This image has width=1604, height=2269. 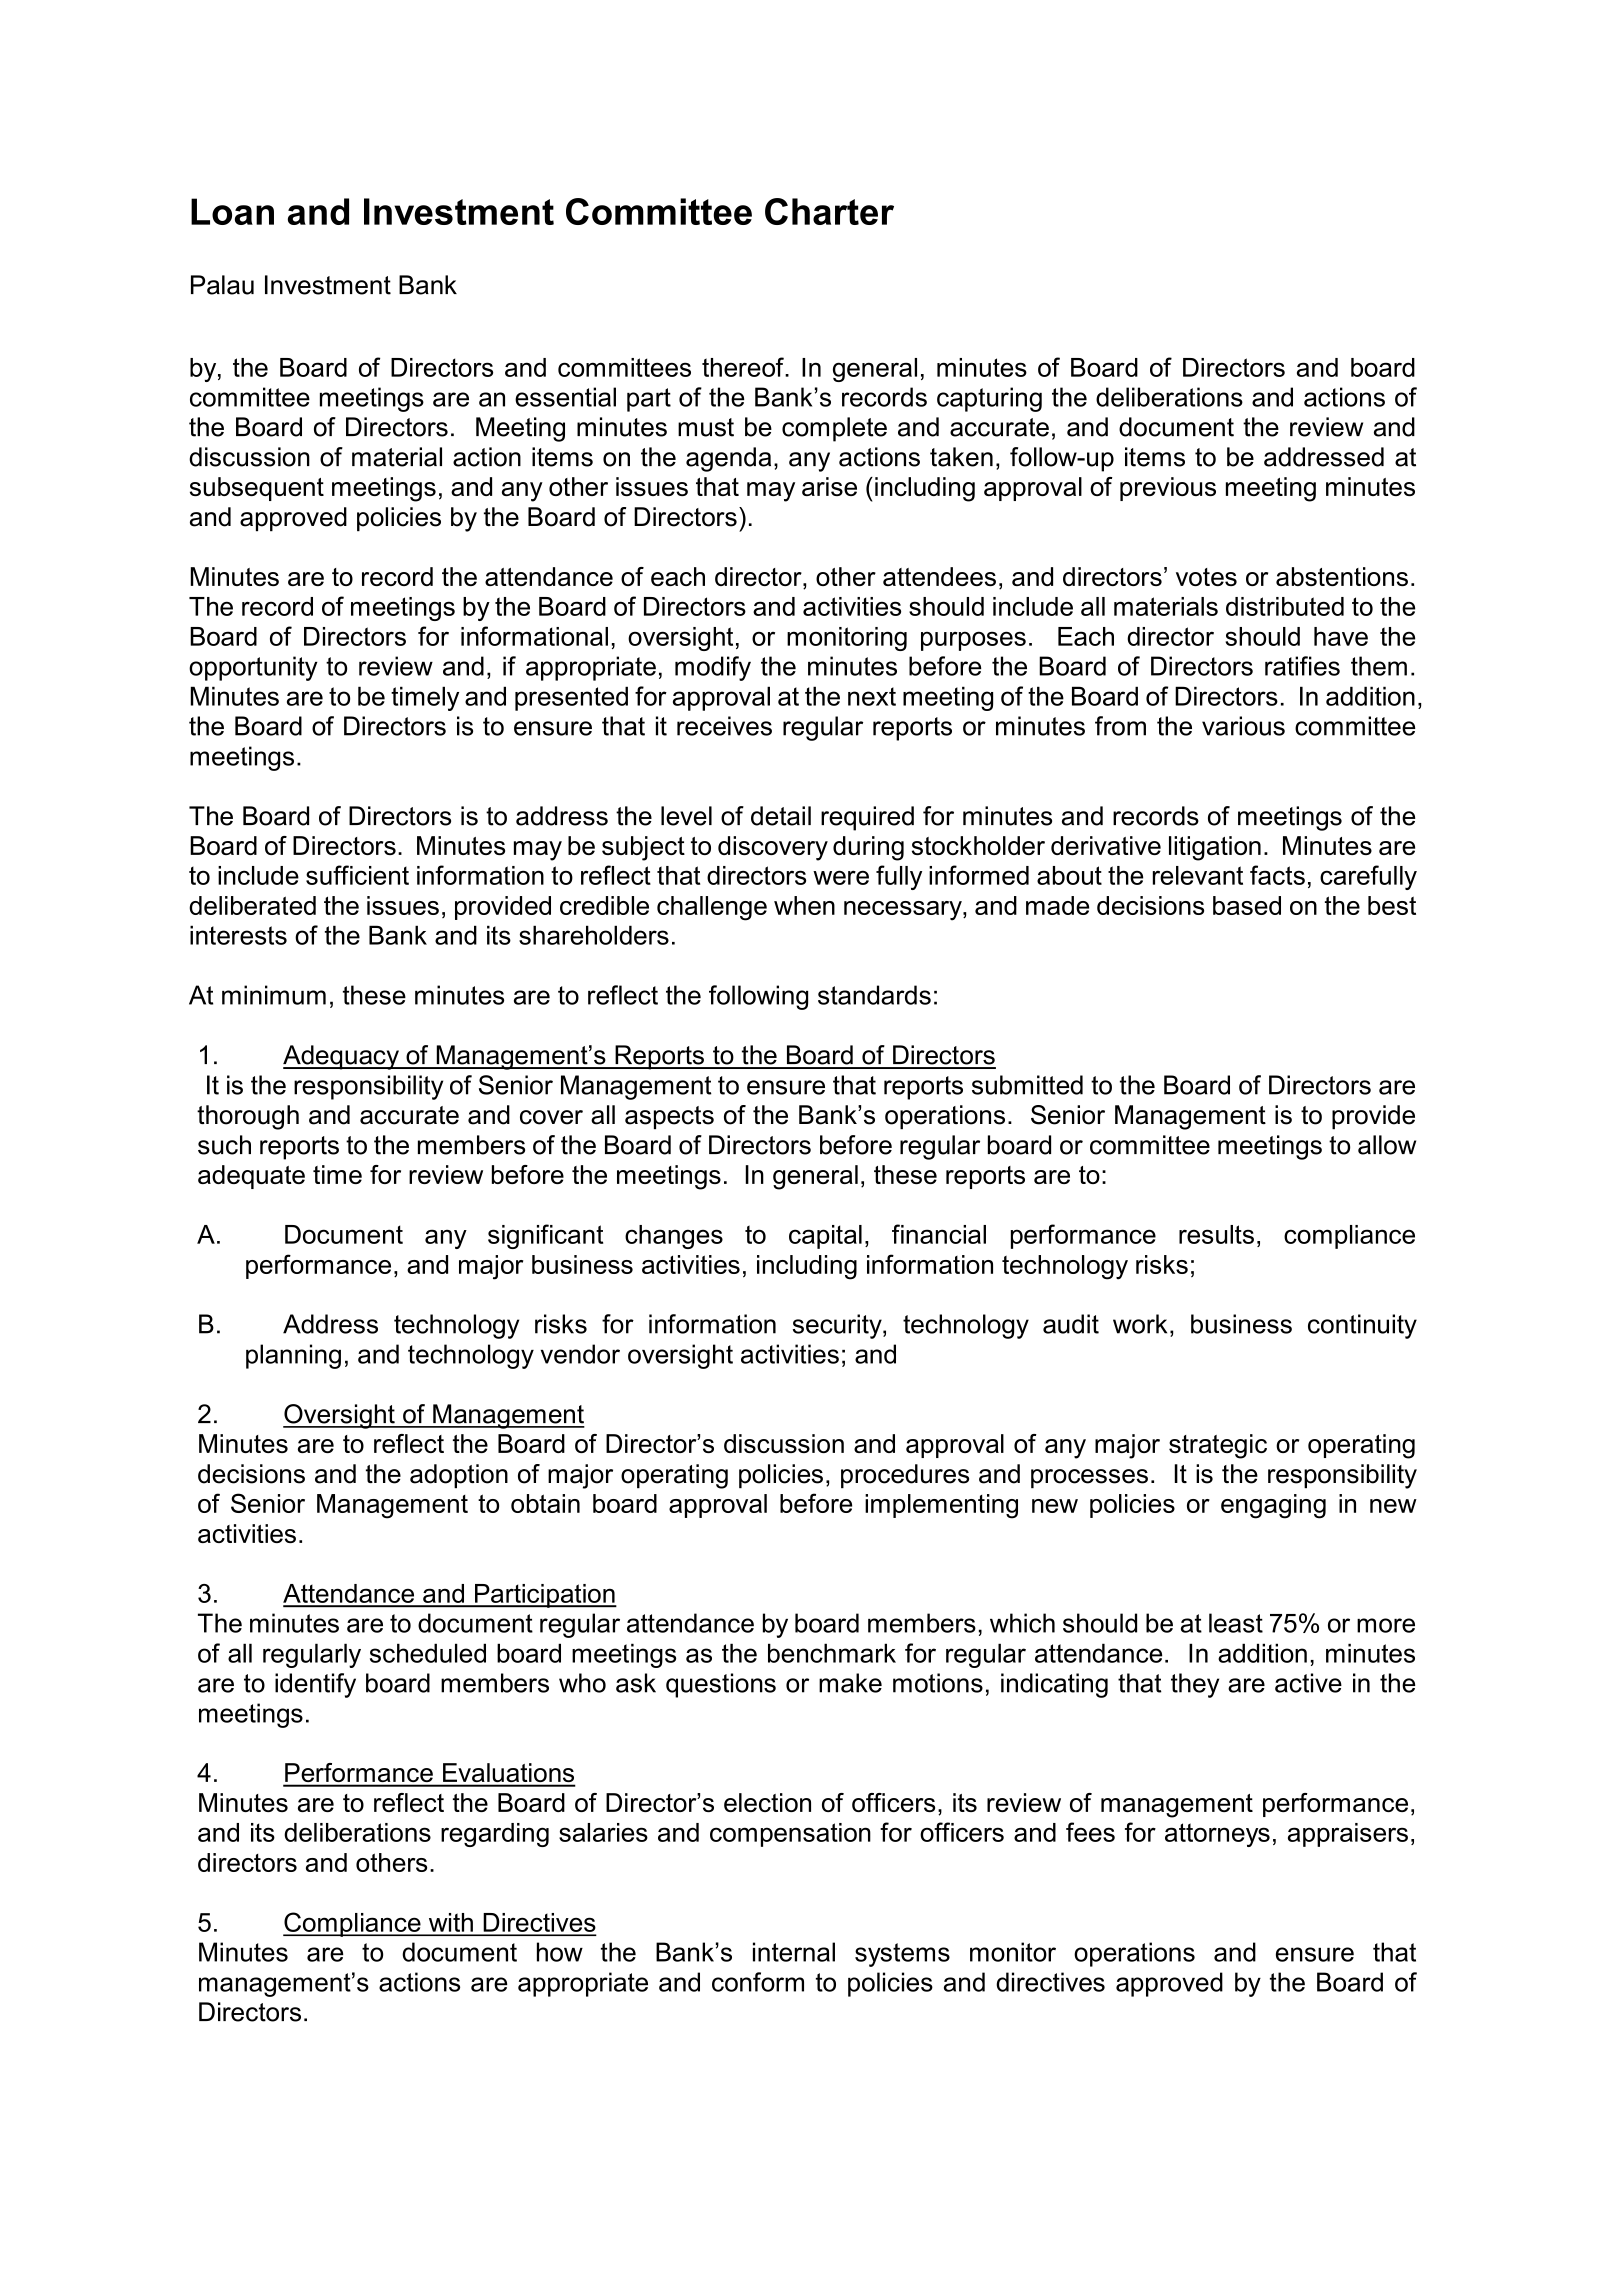 I want to click on litigation, so click(x=1215, y=848).
